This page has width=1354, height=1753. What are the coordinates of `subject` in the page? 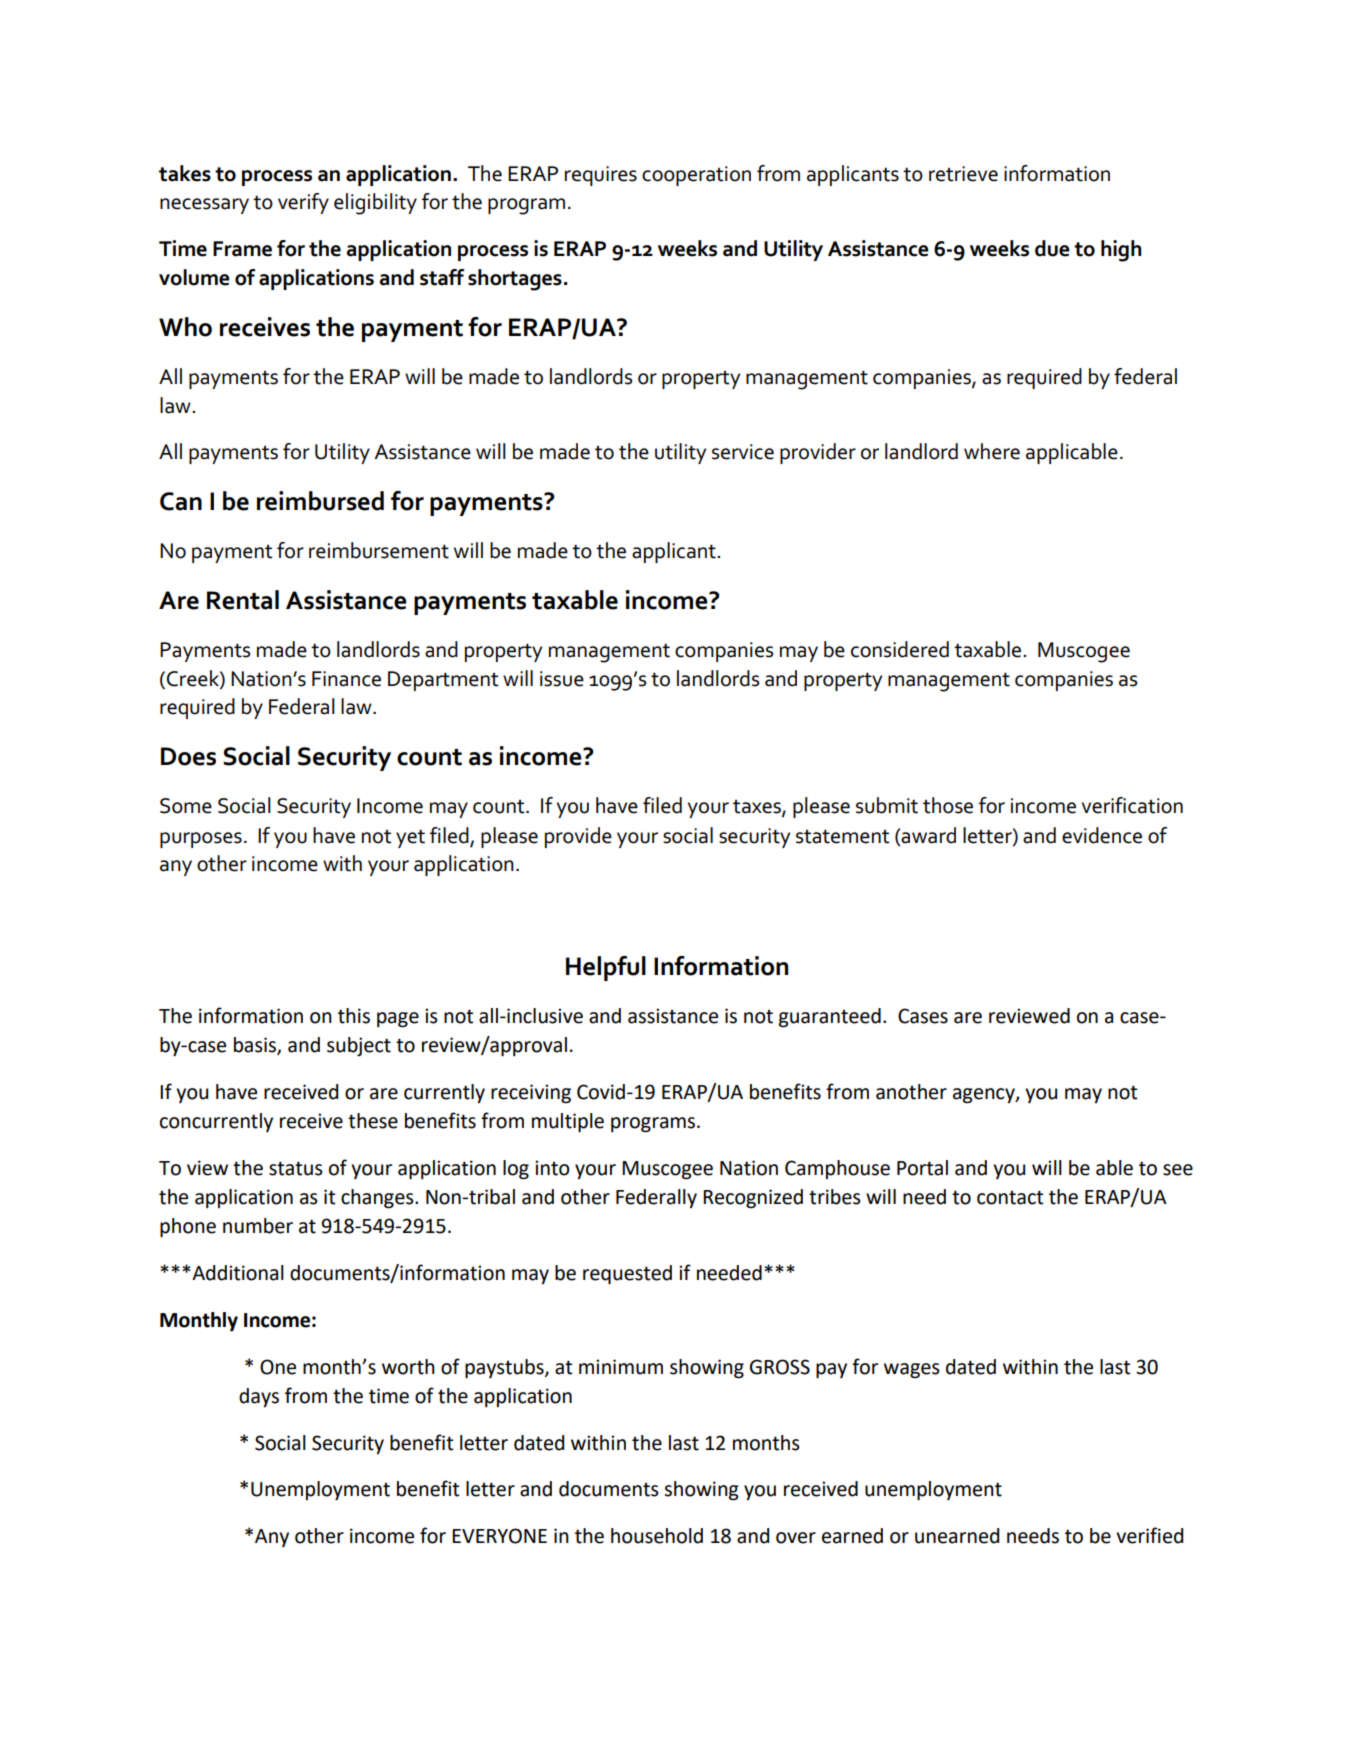 It's located at (359, 1046).
